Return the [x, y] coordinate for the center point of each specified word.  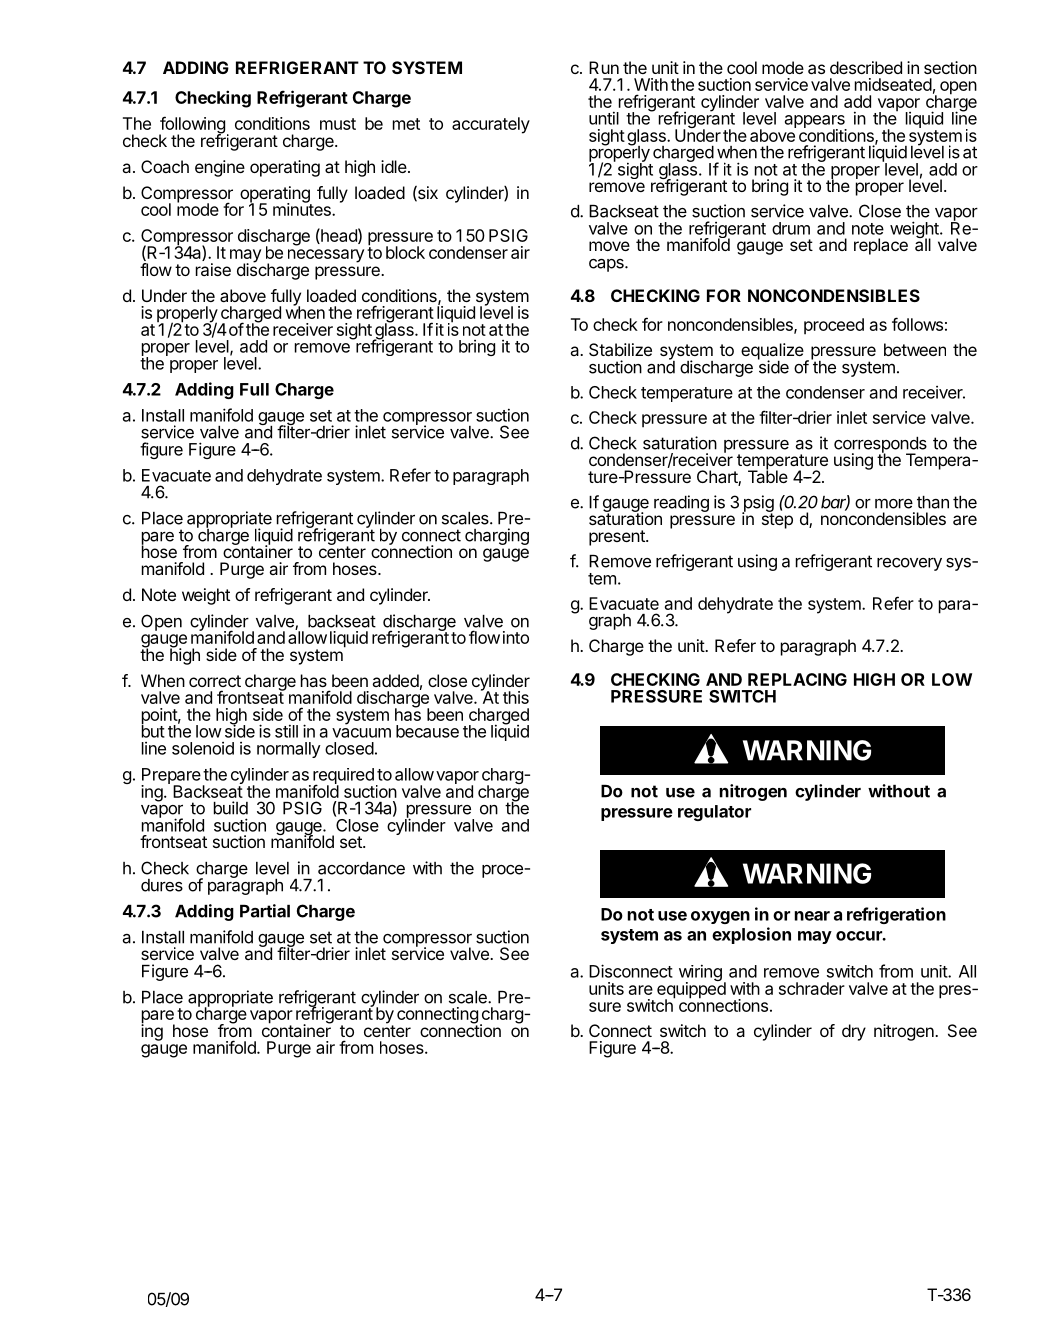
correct [215, 681]
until [604, 118]
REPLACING [797, 679]
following [192, 126]
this [516, 697]
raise [213, 269]
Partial [265, 911]
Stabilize [620, 349]
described [866, 67]
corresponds [880, 446]
